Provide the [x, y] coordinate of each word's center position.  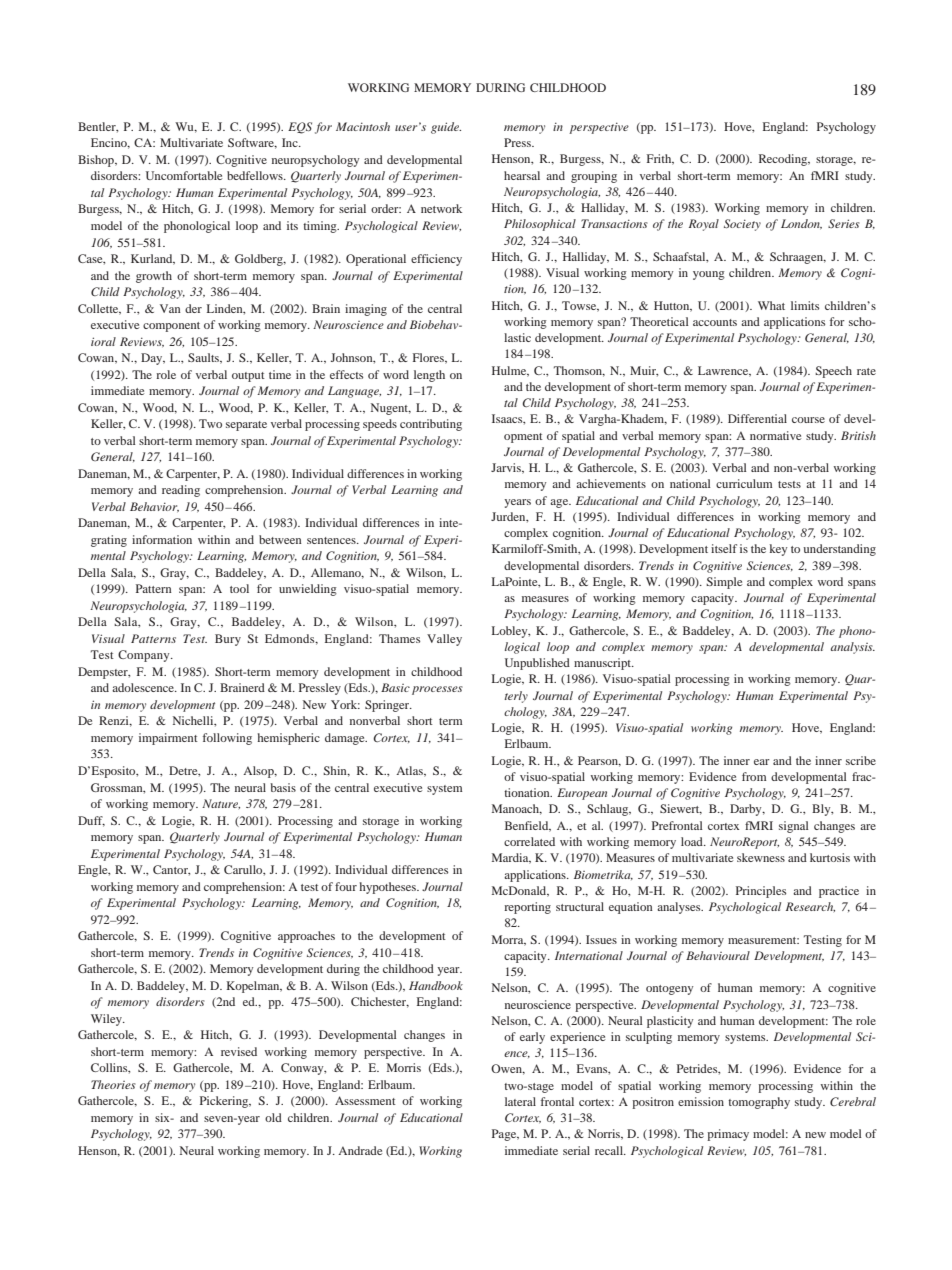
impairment [168, 739]
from [754, 776]
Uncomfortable [184, 175]
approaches [306, 937]
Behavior [154, 507]
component [171, 327]
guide [446, 128]
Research [810, 907]
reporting [527, 908]
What [771, 305]
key [779, 550]
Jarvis [507, 468]
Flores [429, 358]
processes [437, 690]
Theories [113, 1084]
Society [742, 225]
